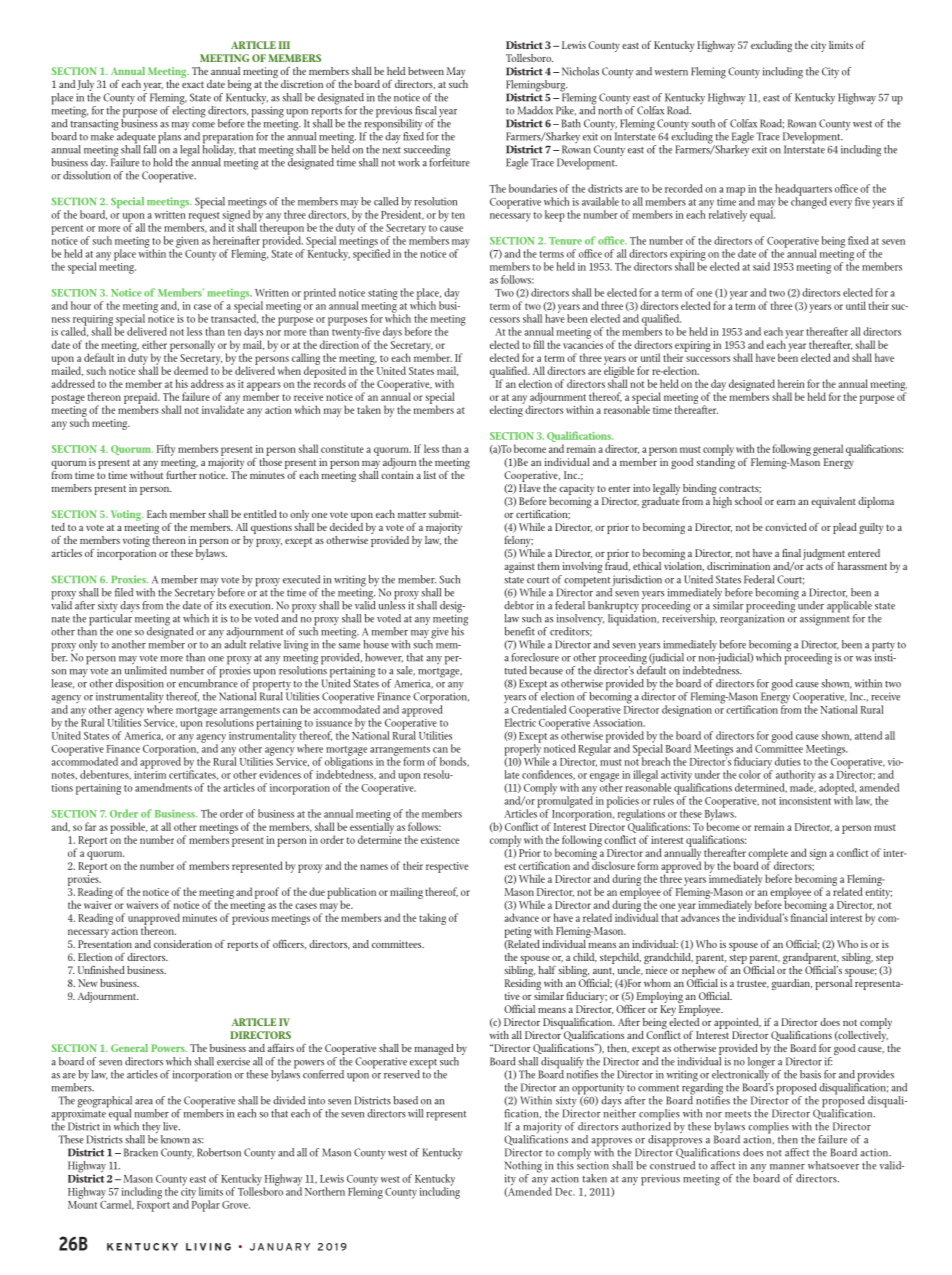  Describe the element at coordinates (703, 123) in the screenshot. I see `south` at that location.
